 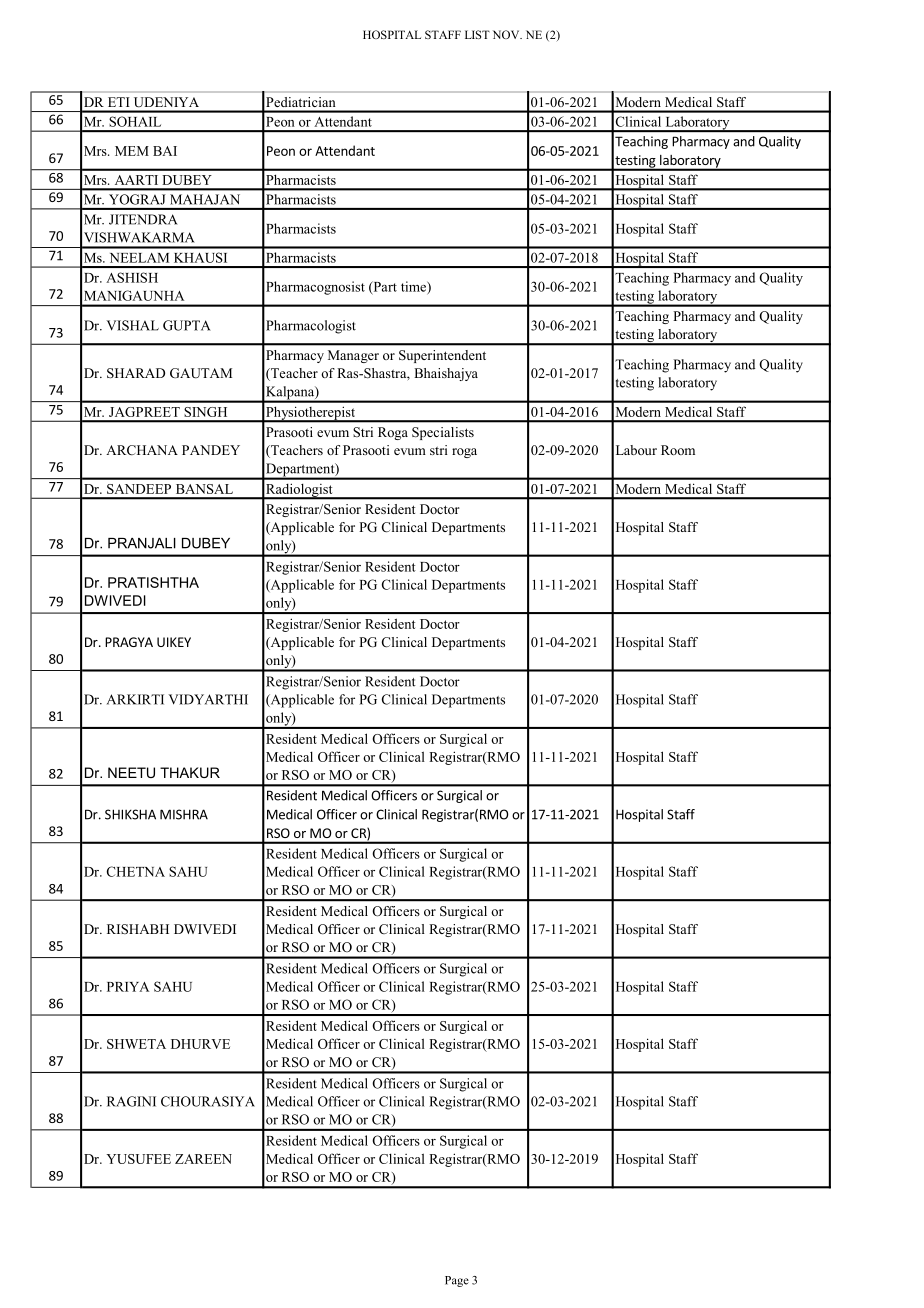 What do you see at coordinates (201, 373) in the screenshot?
I see `GAUTAM` at bounding box center [201, 373].
